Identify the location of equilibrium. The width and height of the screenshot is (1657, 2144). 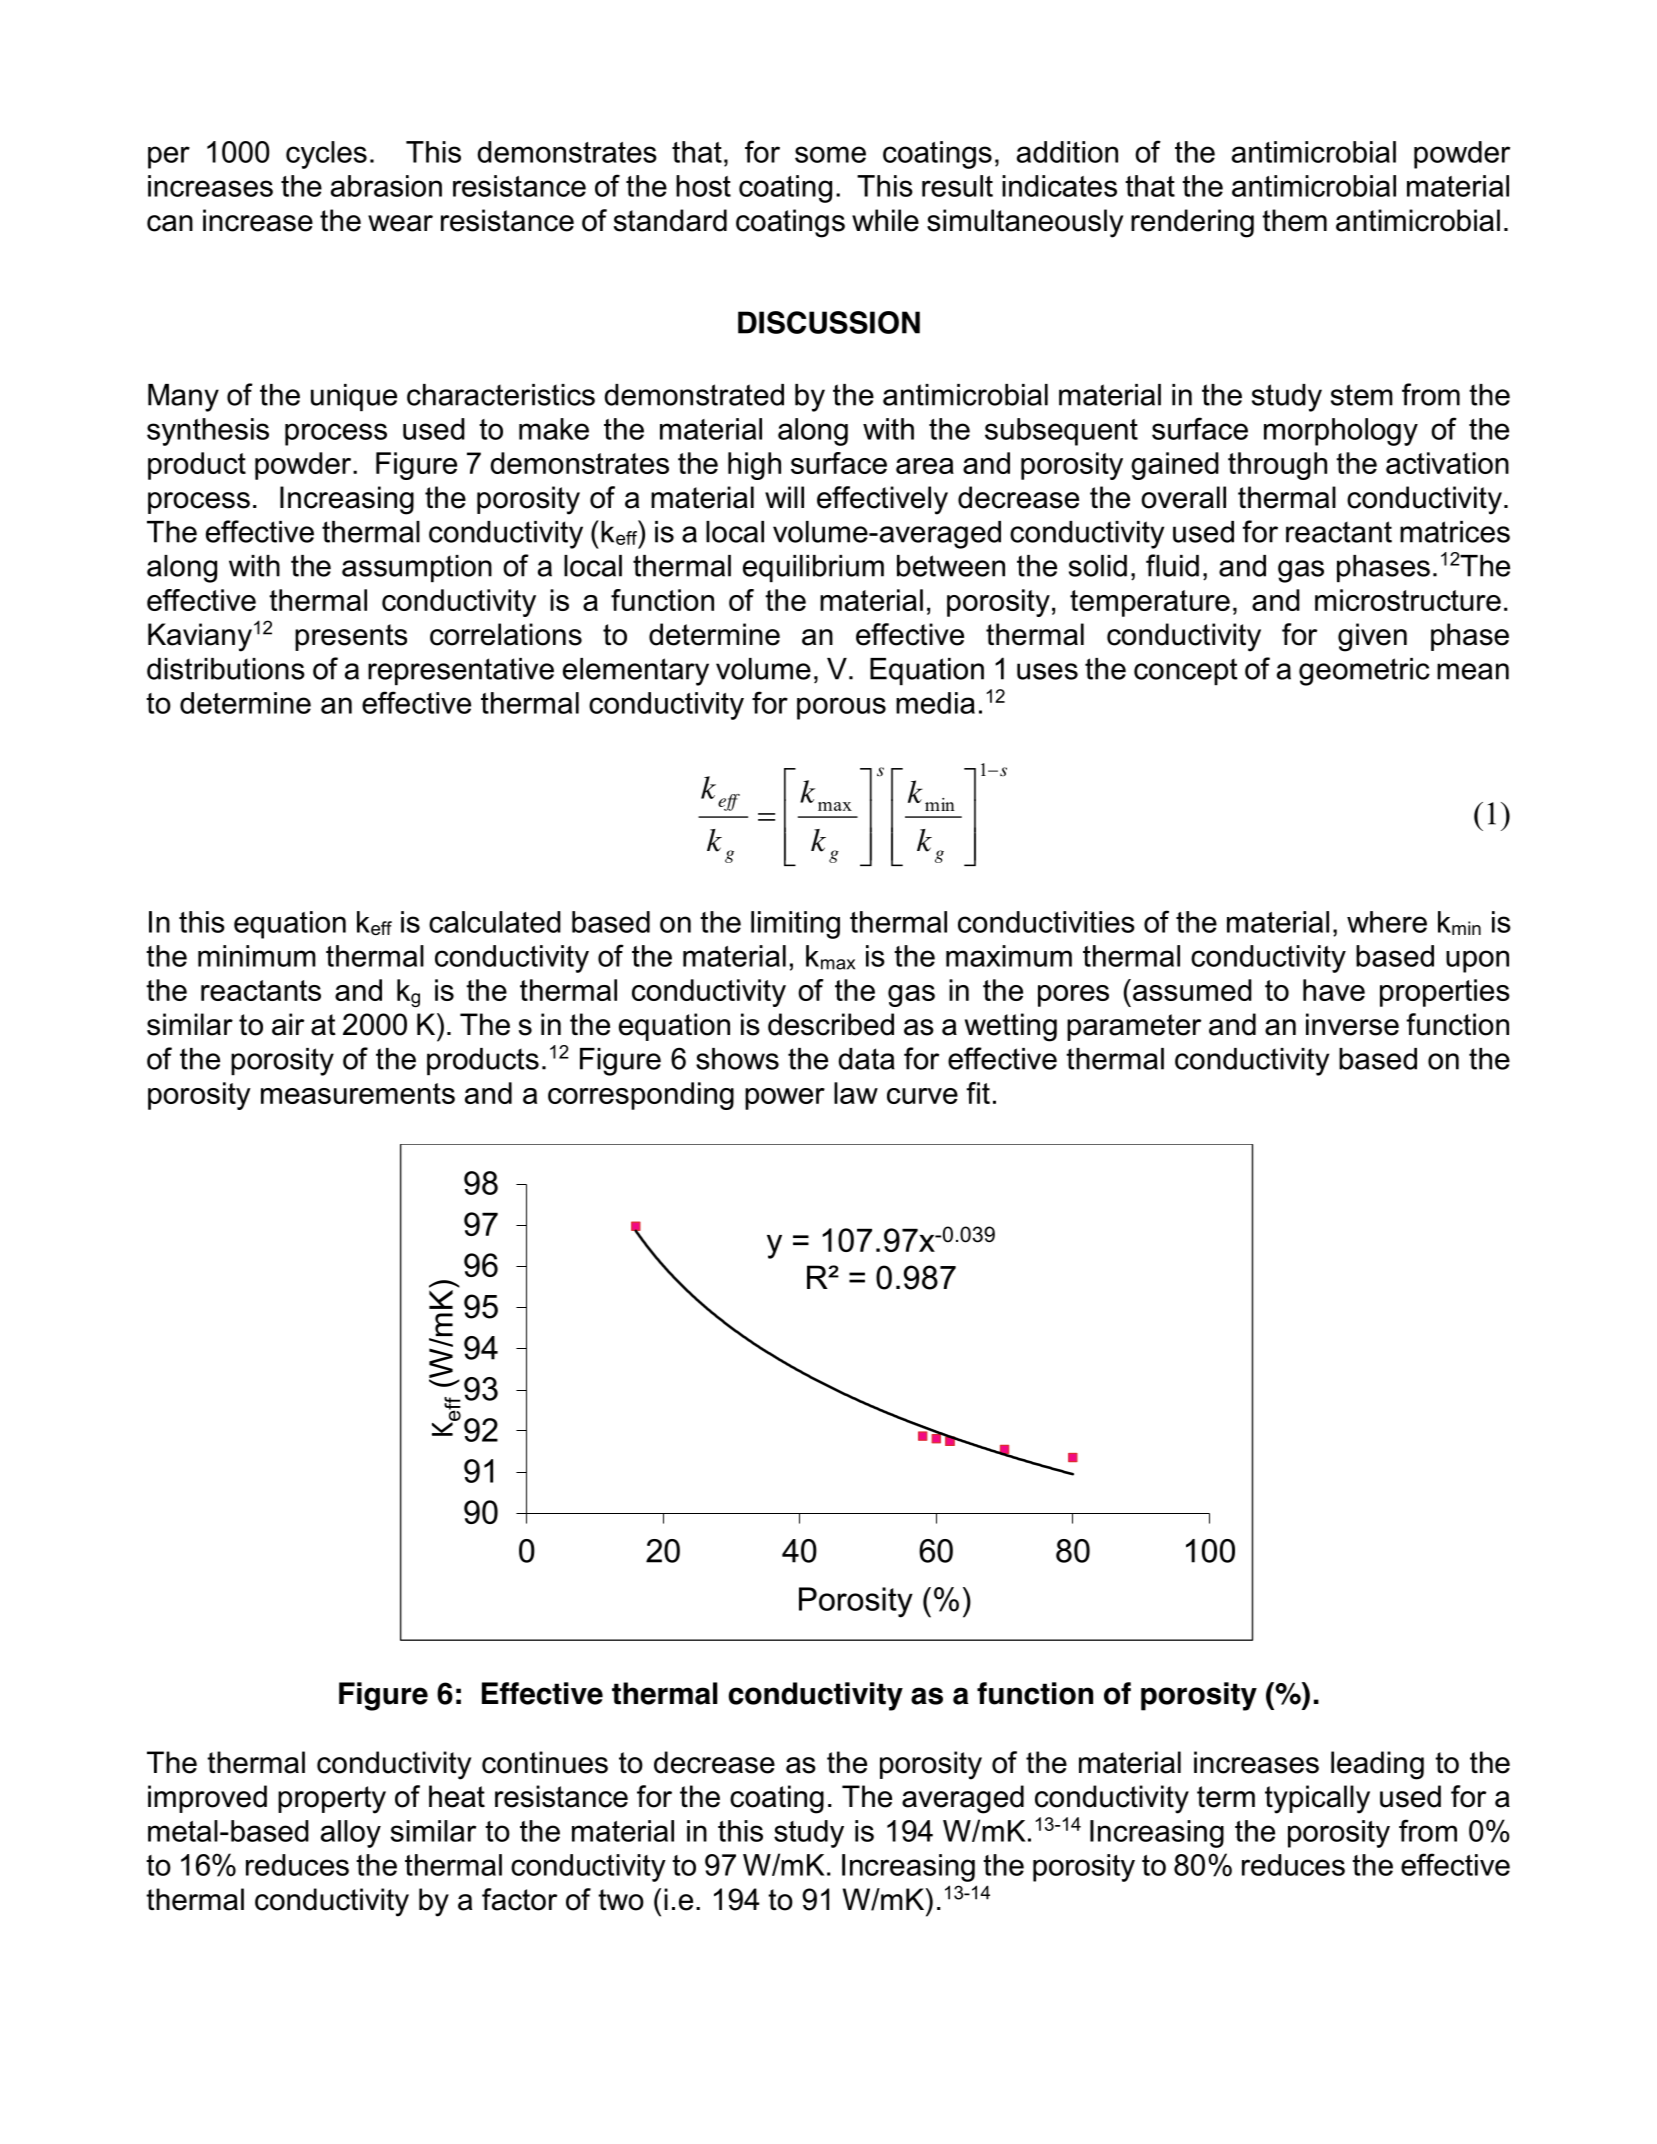
(813, 568).
